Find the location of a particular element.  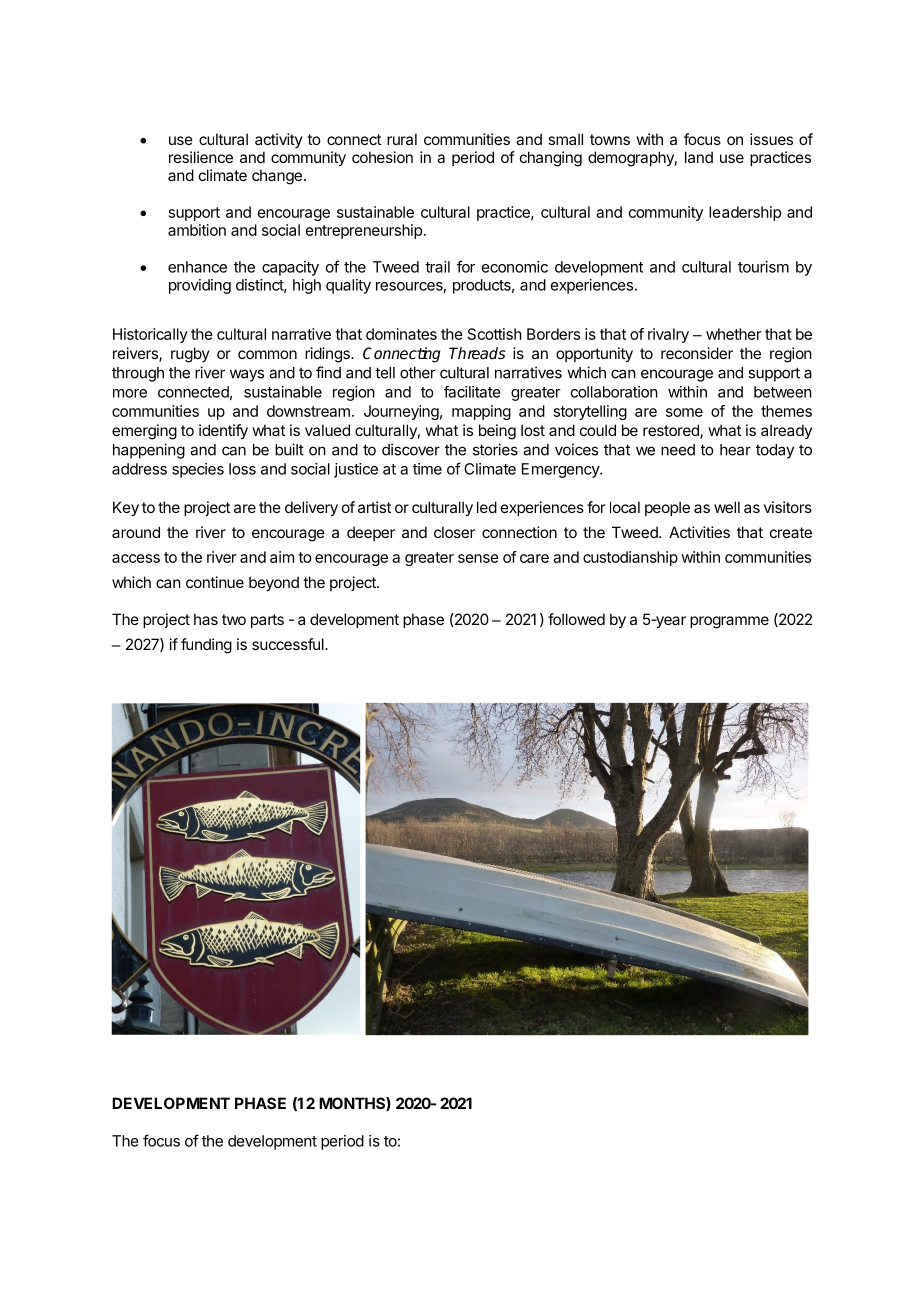

funding is located at coordinates (206, 646).
